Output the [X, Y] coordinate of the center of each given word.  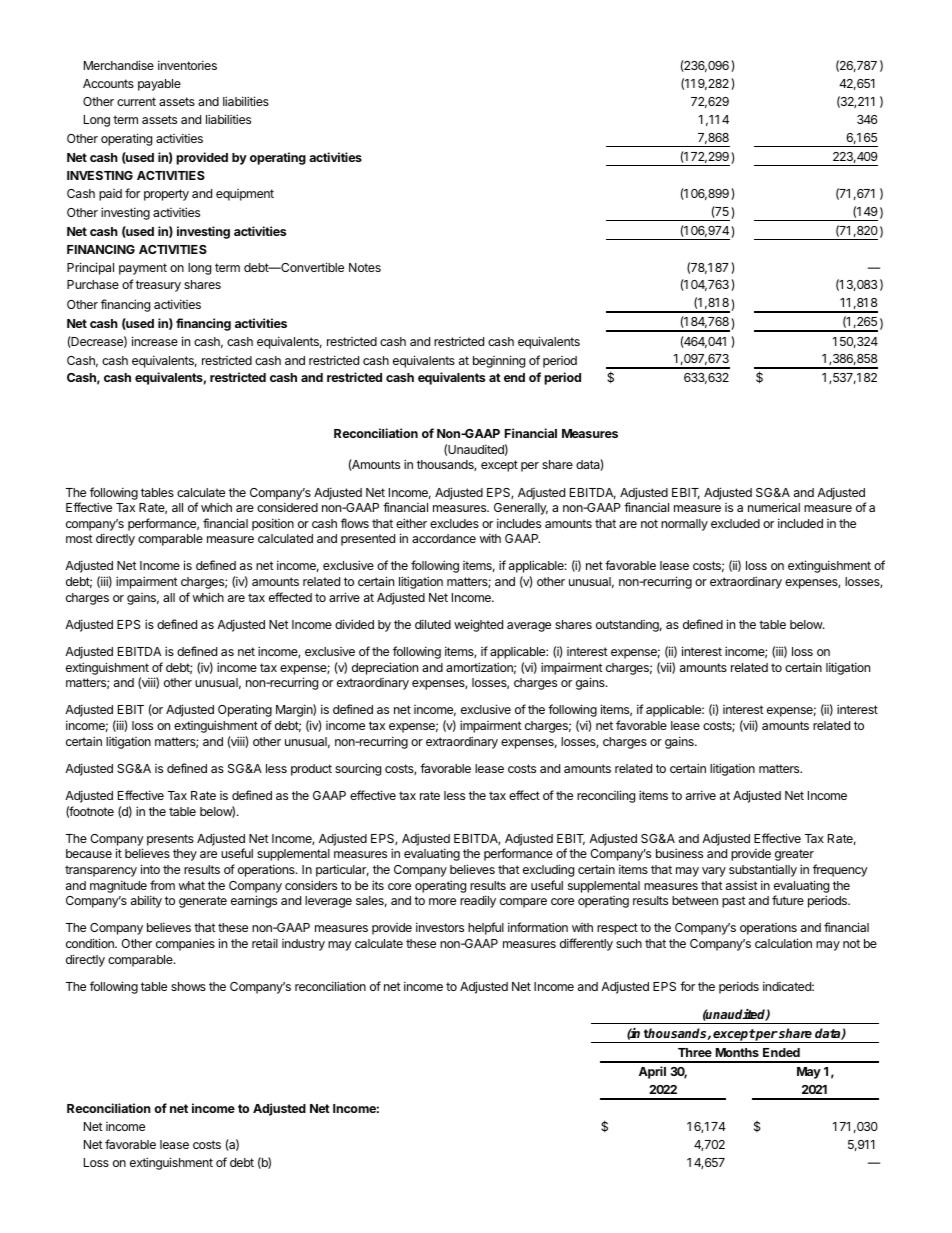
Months [737, 1052]
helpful [486, 928]
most [79, 538]
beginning [499, 361]
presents [170, 840]
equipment [245, 195]
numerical [774, 507]
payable [159, 85]
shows [188, 986]
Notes [365, 267]
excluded [735, 523]
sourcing [358, 769]
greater [794, 855]
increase [155, 341]
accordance [444, 538]
